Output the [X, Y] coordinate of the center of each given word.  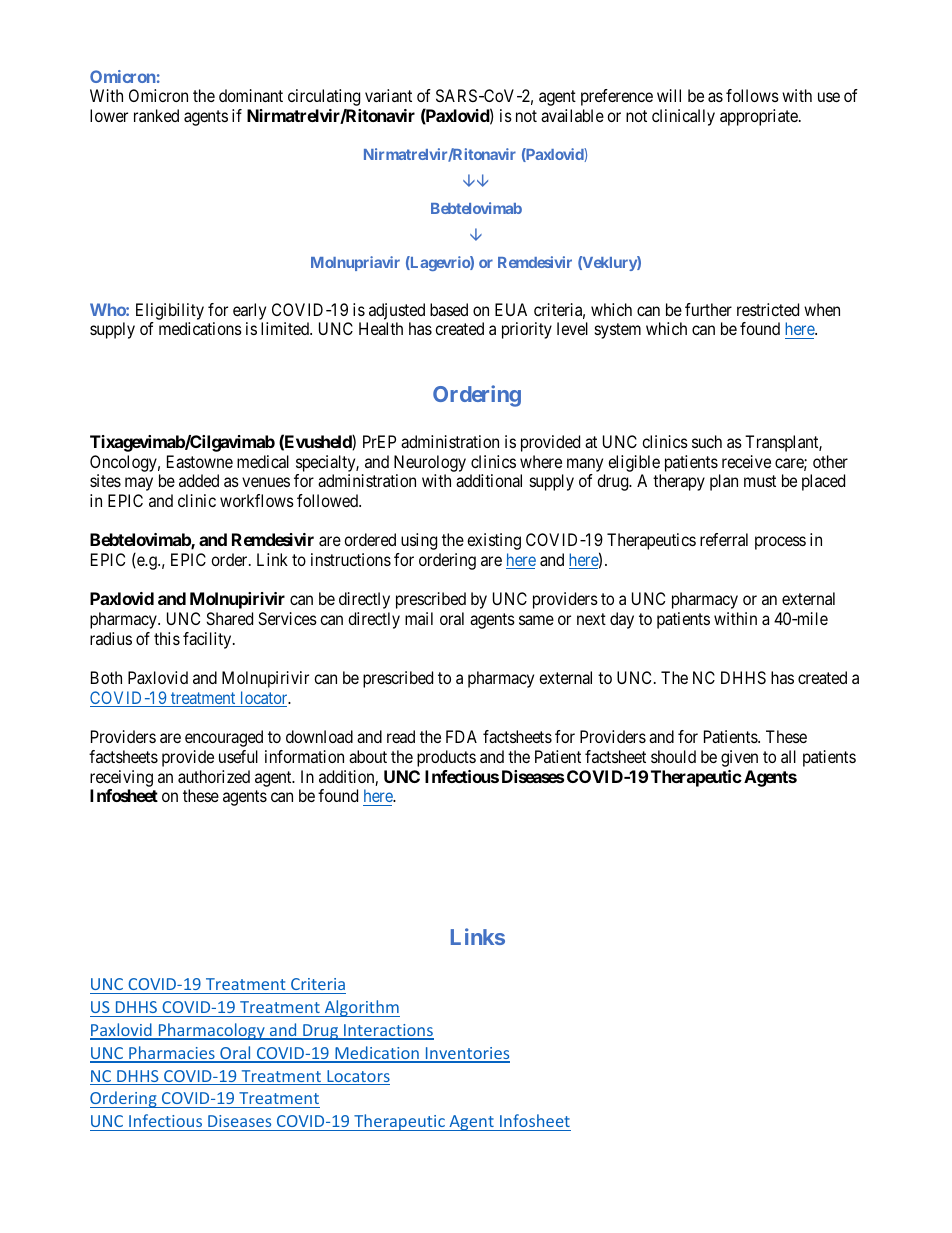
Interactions [388, 1031]
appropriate [760, 117]
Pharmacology [211, 1031]
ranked [156, 115]
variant [388, 95]
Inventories [467, 1054]
